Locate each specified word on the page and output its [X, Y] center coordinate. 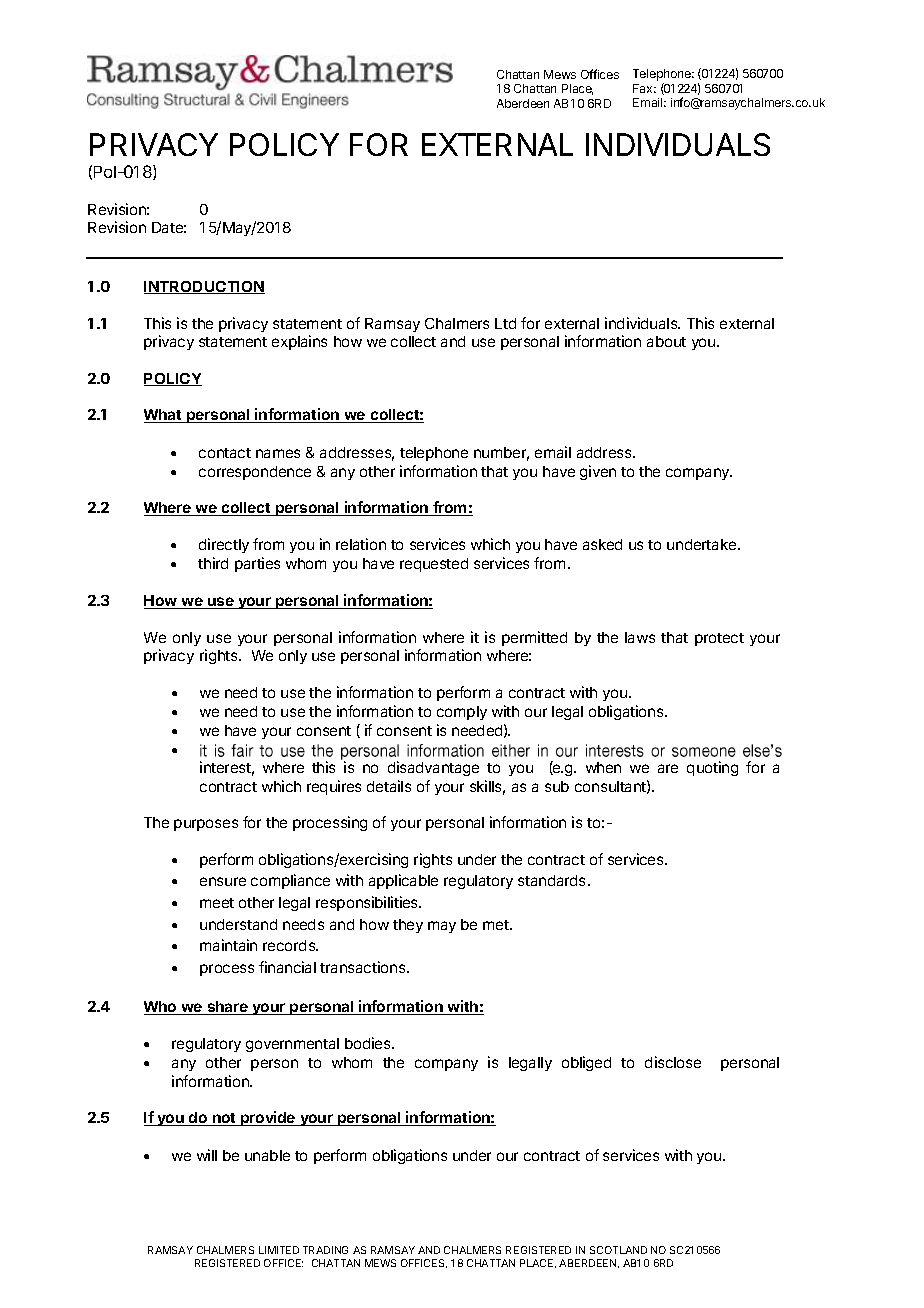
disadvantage [433, 768]
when [603, 767]
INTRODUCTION [204, 287]
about [666, 341]
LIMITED [279, 1250]
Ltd [505, 323]
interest [227, 768]
